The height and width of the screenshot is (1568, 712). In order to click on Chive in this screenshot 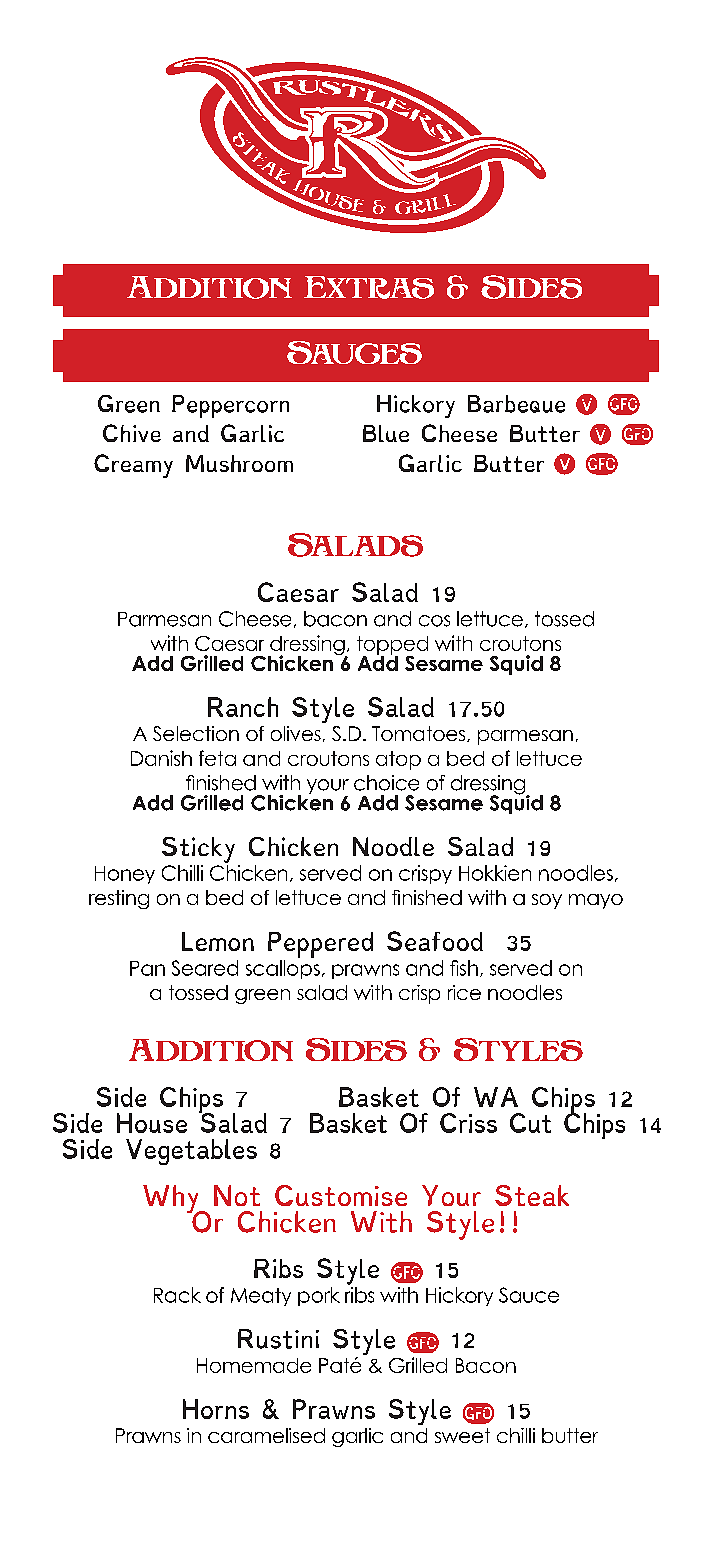, I will do `click(132, 433)`.
